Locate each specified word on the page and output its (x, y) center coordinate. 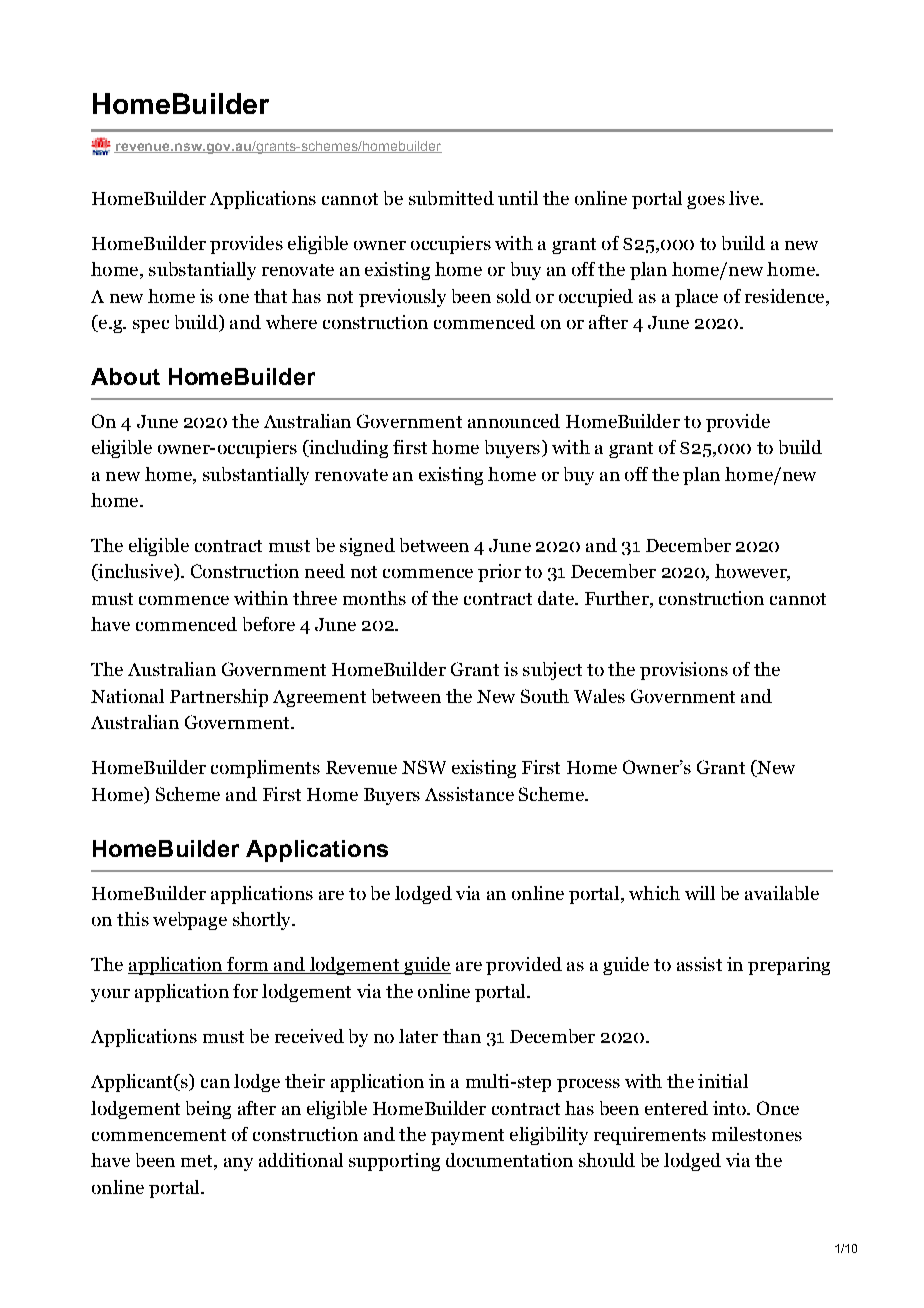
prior (499, 573)
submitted (451, 198)
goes (706, 202)
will (700, 893)
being (208, 1110)
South (545, 696)
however (752, 572)
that (270, 296)
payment (467, 1137)
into (730, 1108)
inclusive (135, 572)
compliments (265, 769)
